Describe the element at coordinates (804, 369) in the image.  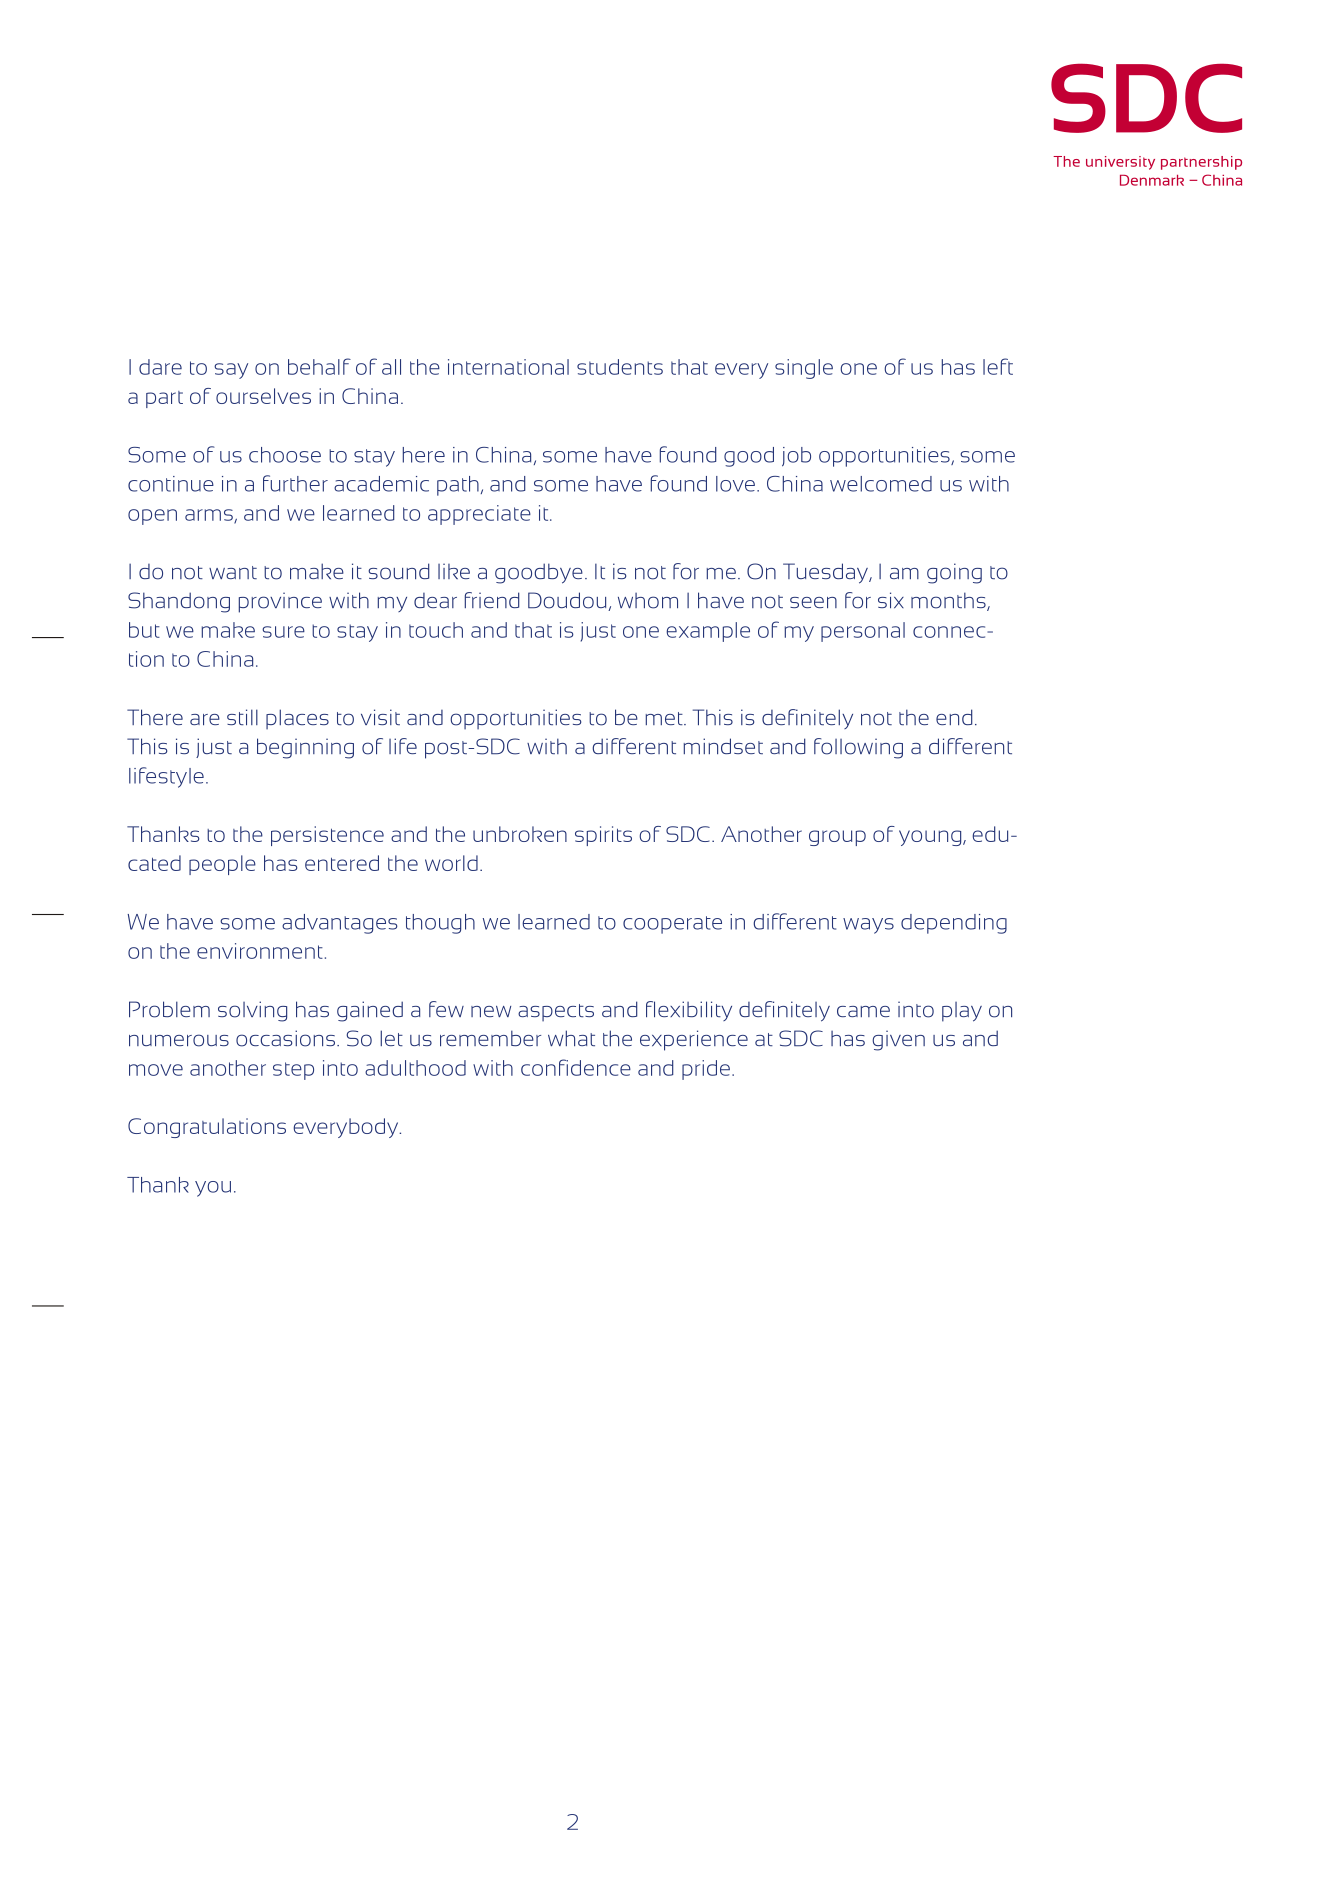
I see `single` at that location.
